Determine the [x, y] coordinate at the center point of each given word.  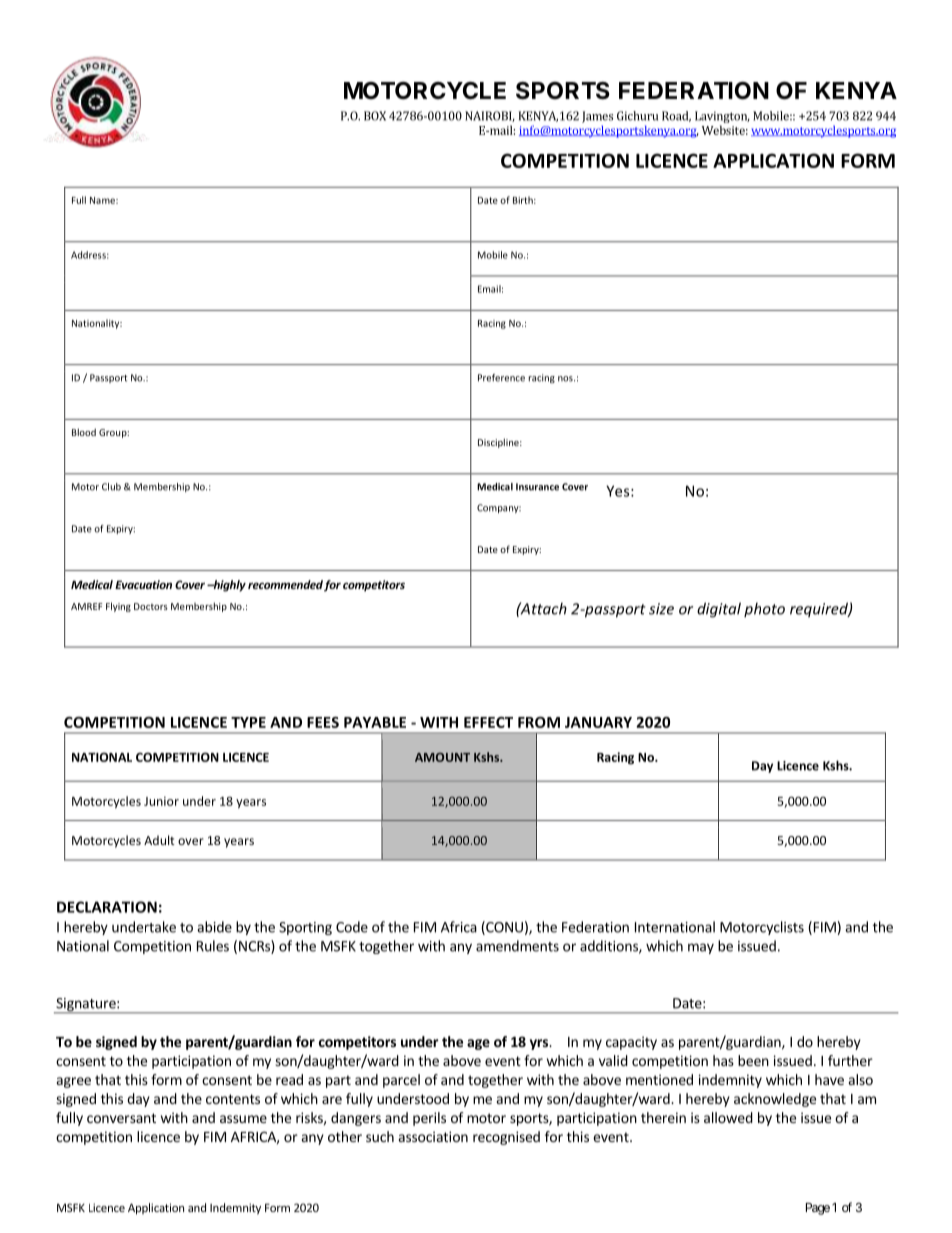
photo [764, 609]
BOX [375, 116]
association [433, 1136]
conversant [121, 1118]
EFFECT [488, 722]
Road [676, 116]
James [597, 117]
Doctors [151, 606]
